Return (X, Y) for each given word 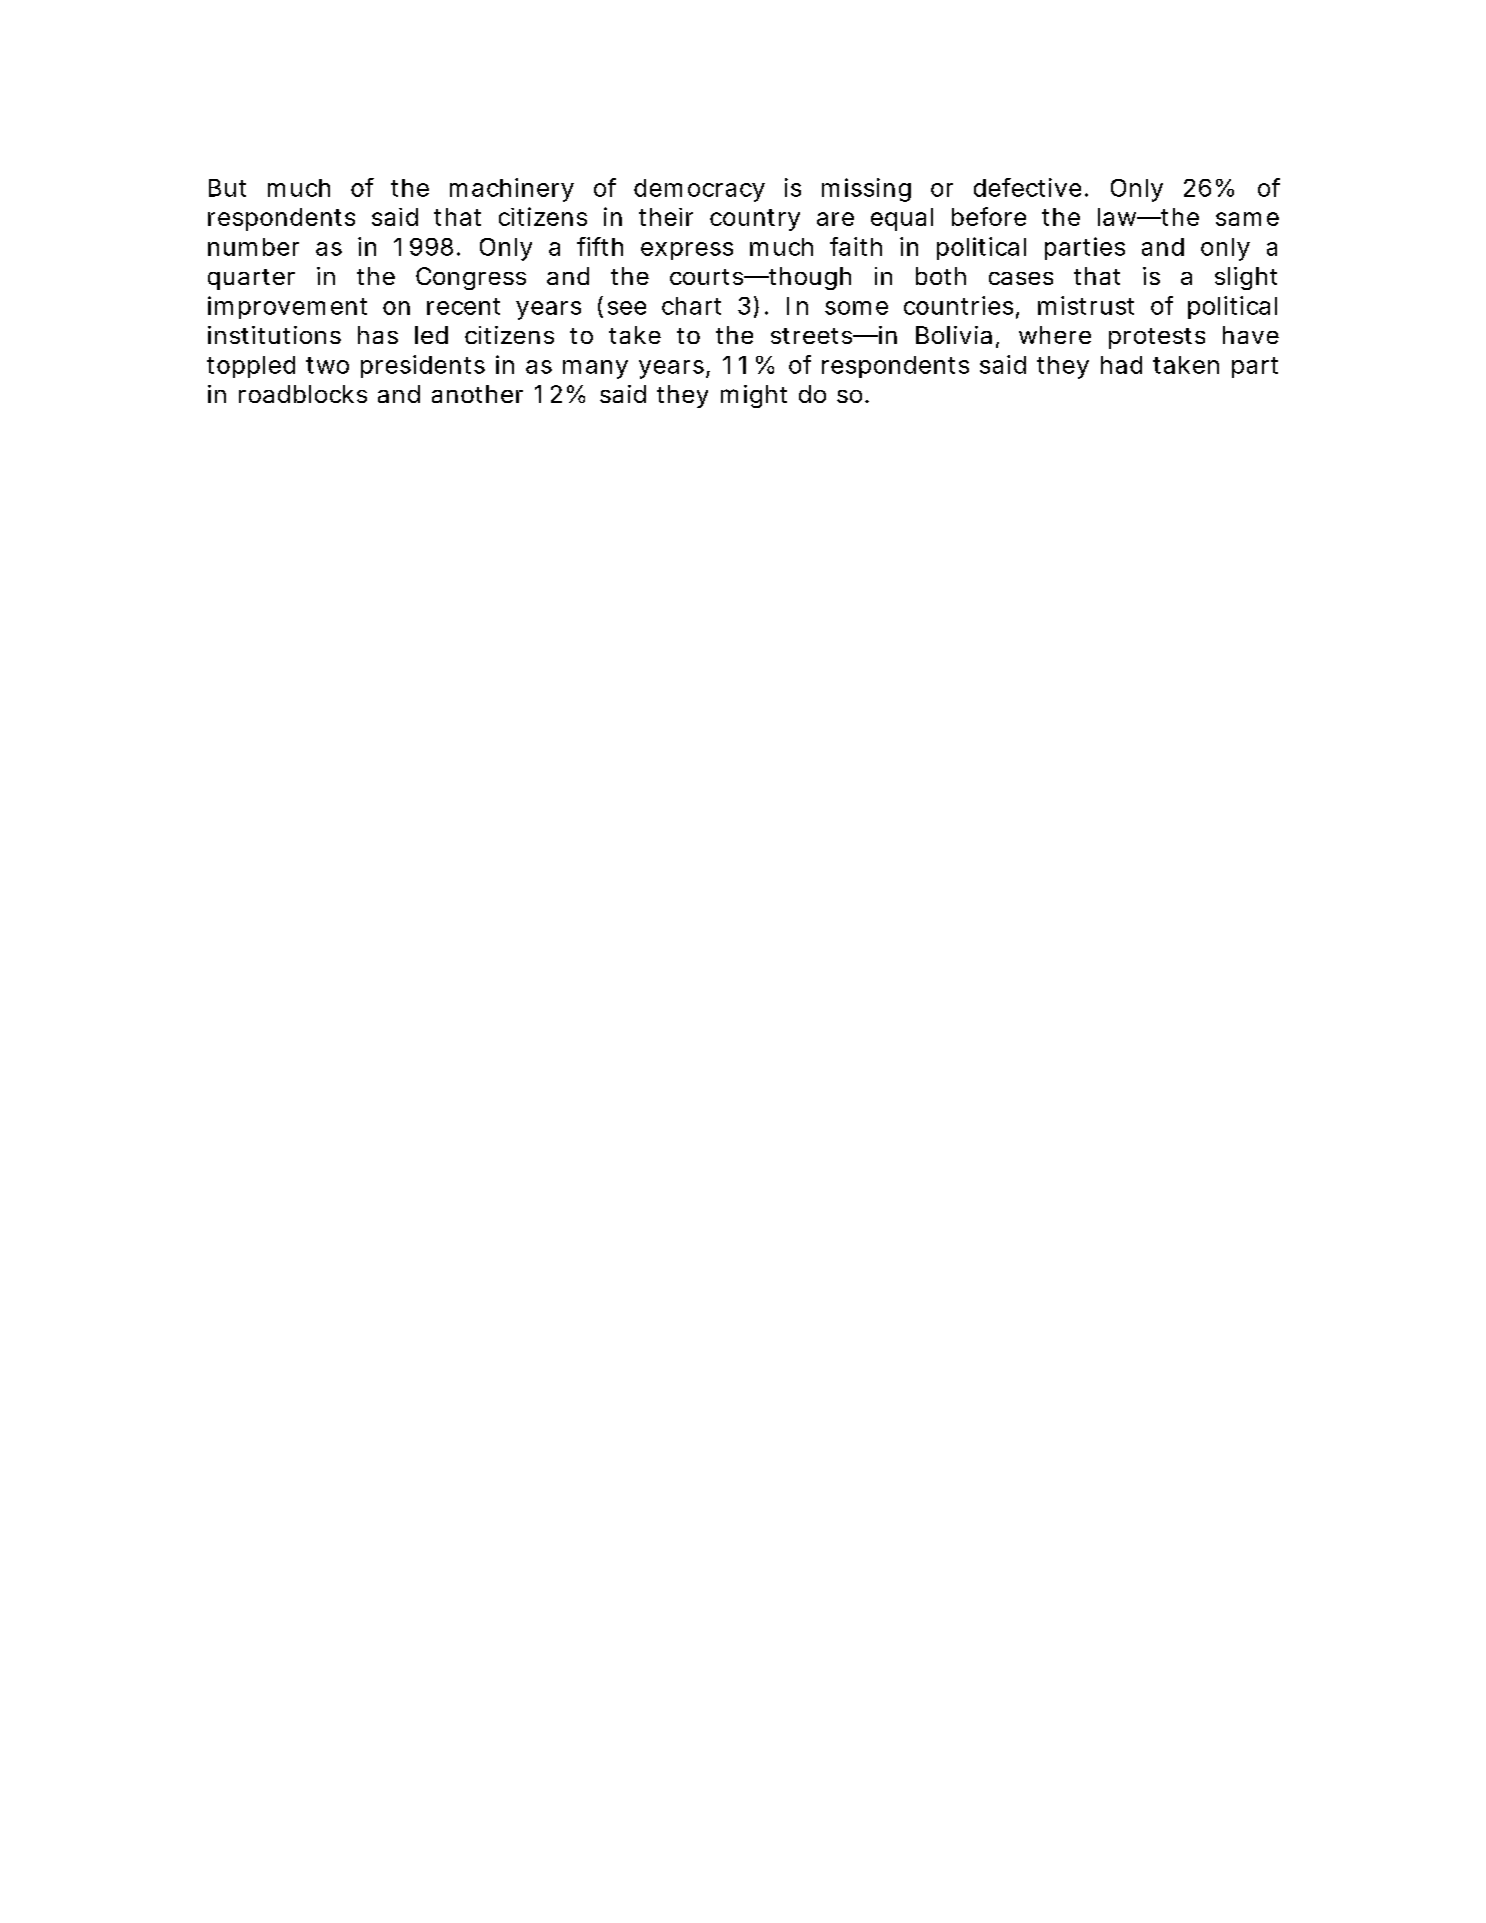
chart (691, 306)
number (253, 247)
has (378, 335)
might (754, 396)
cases (1021, 278)
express (687, 251)
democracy (699, 190)
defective (1027, 187)
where (1055, 335)
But (227, 188)
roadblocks (303, 394)
